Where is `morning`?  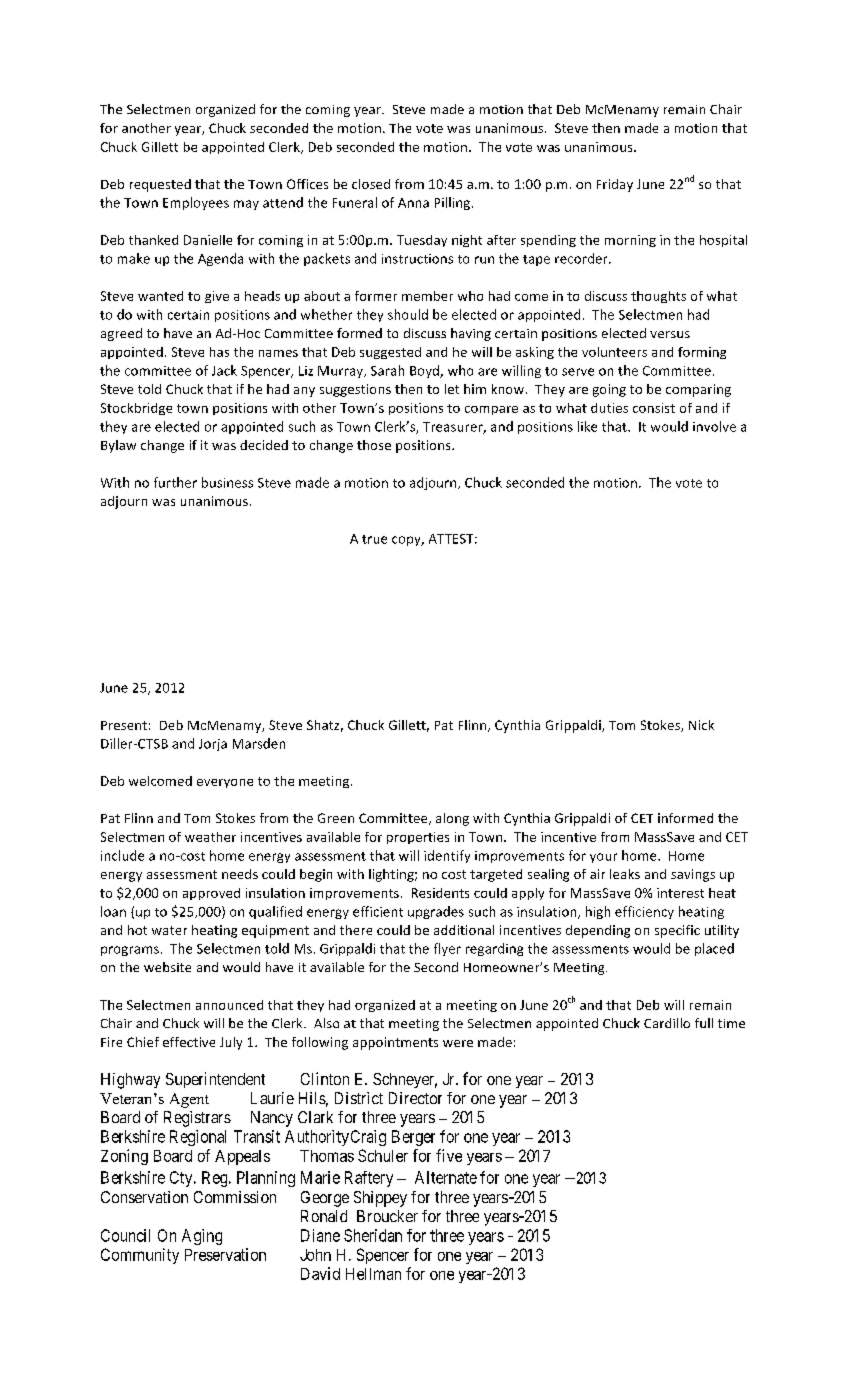 morning is located at coordinates (630, 241).
